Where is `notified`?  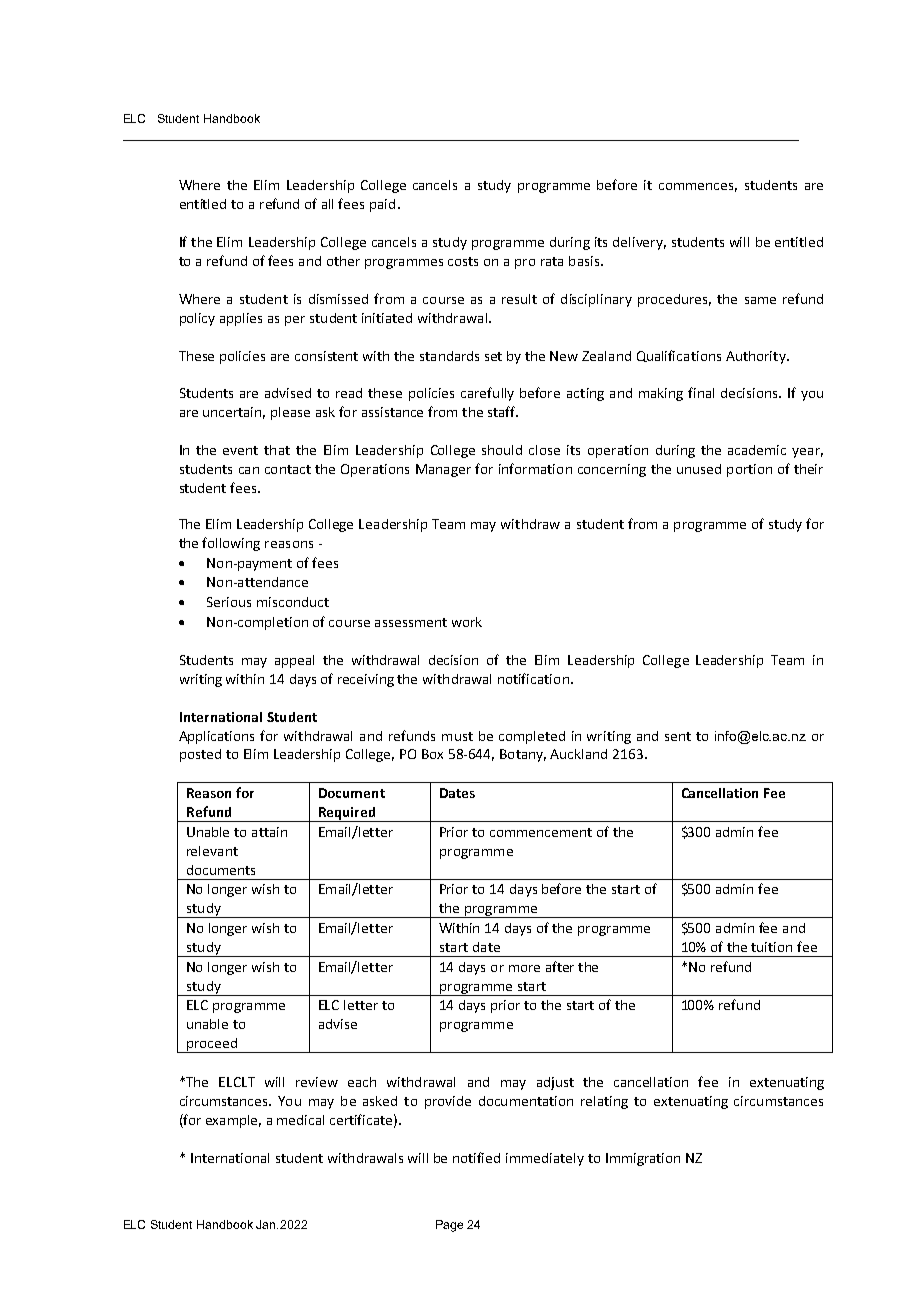 notified is located at coordinates (476, 1157).
